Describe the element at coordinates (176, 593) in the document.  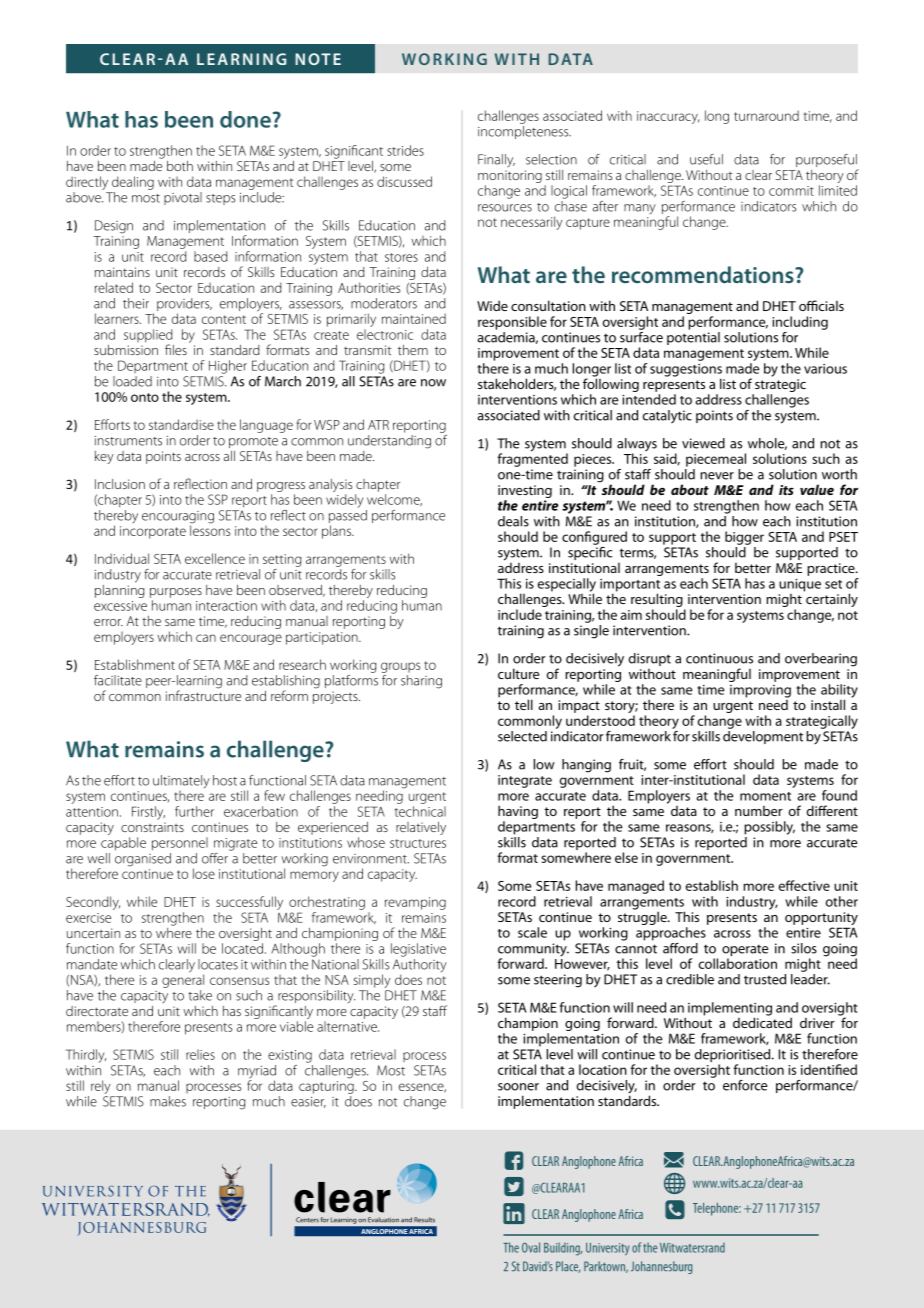
I see `purposes` at that location.
